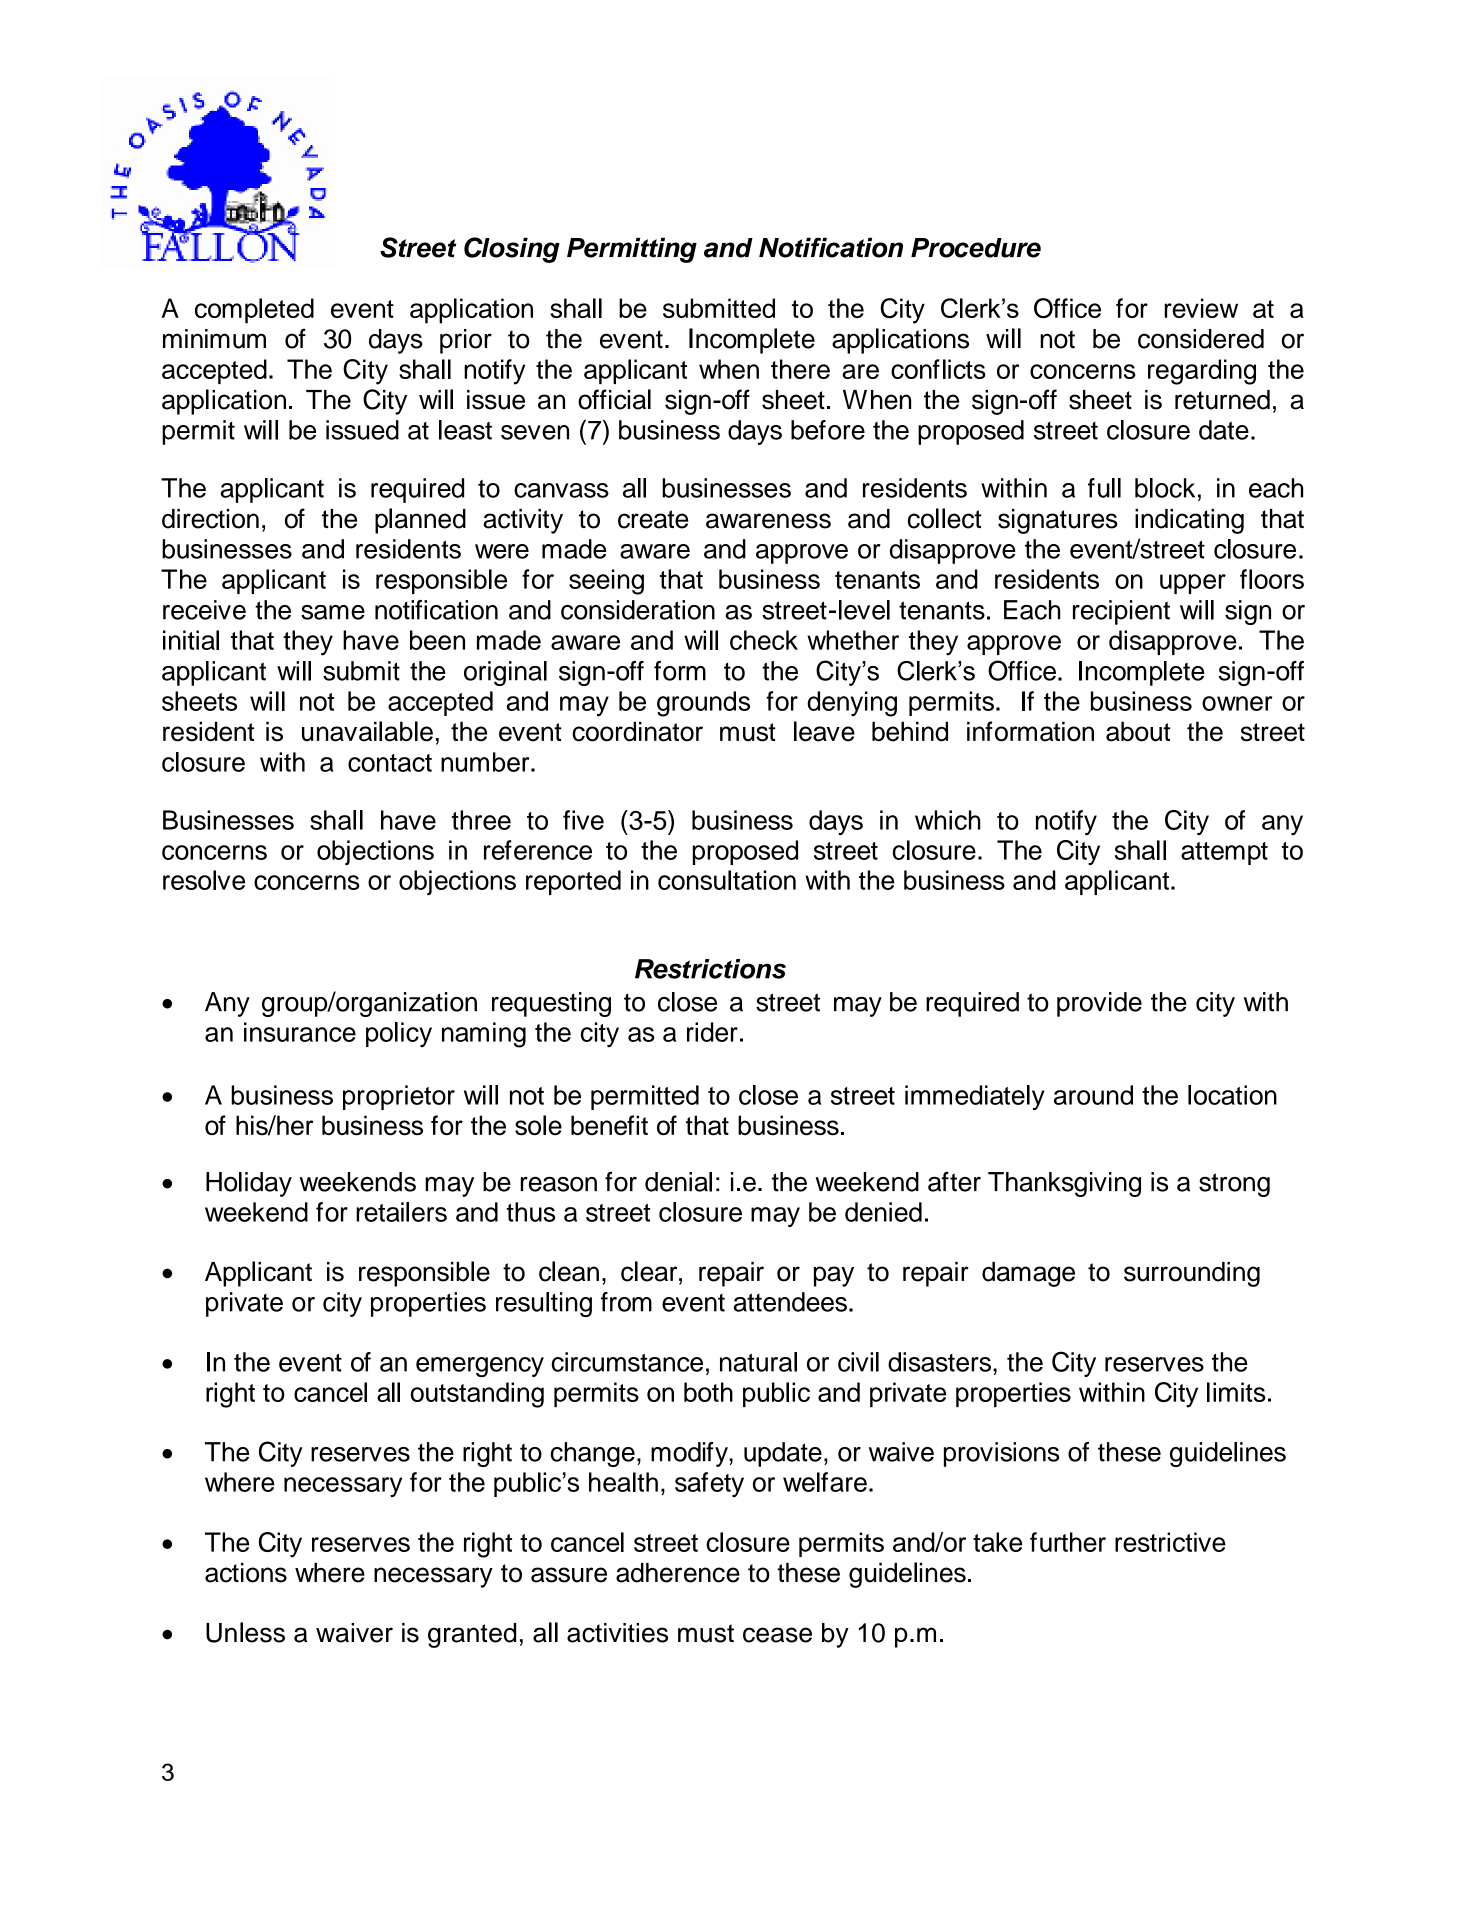  What do you see at coordinates (246, 1573) in the screenshot?
I see `actions` at bounding box center [246, 1573].
